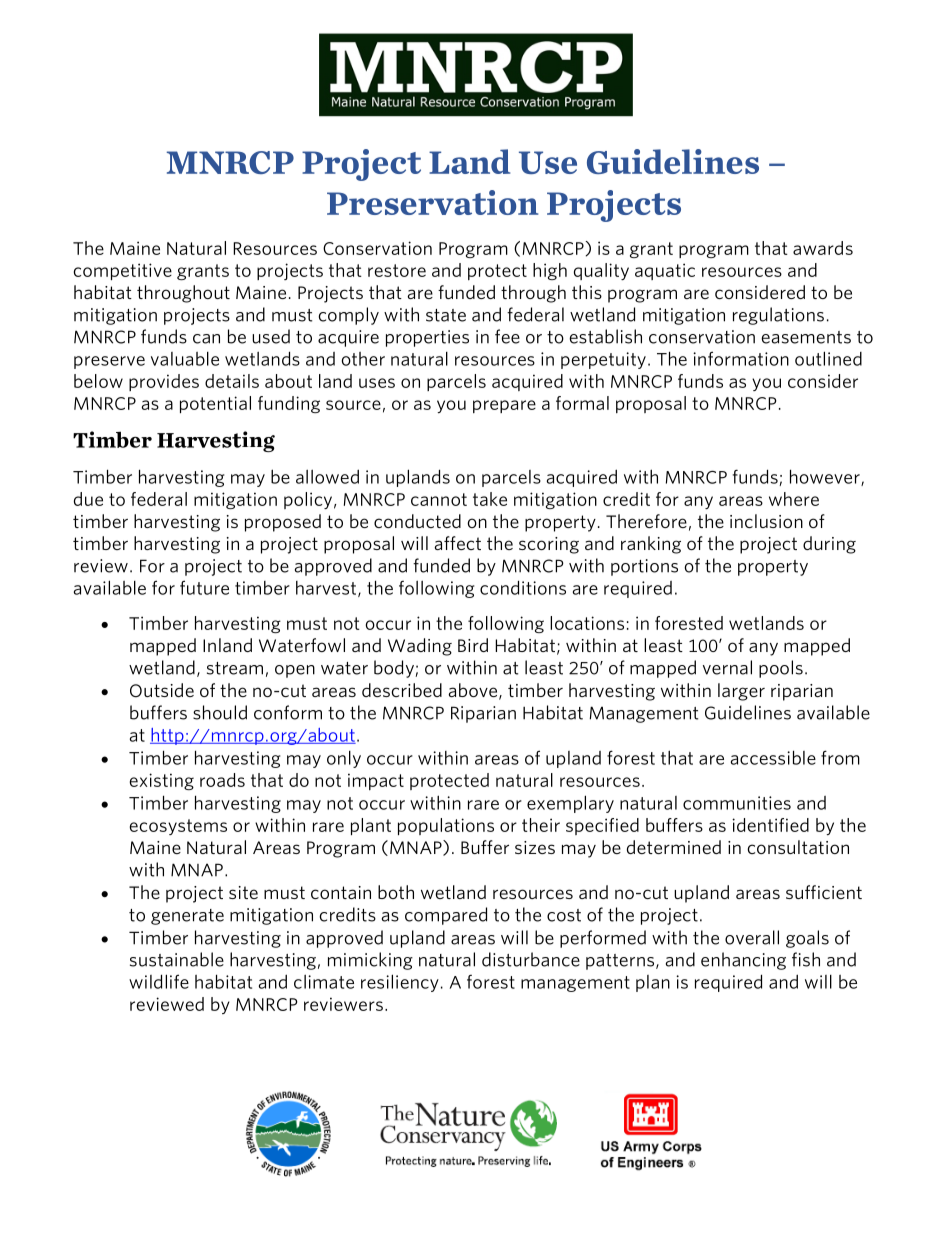 The height and width of the screenshot is (1233, 952). I want to click on potential, so click(215, 404).
